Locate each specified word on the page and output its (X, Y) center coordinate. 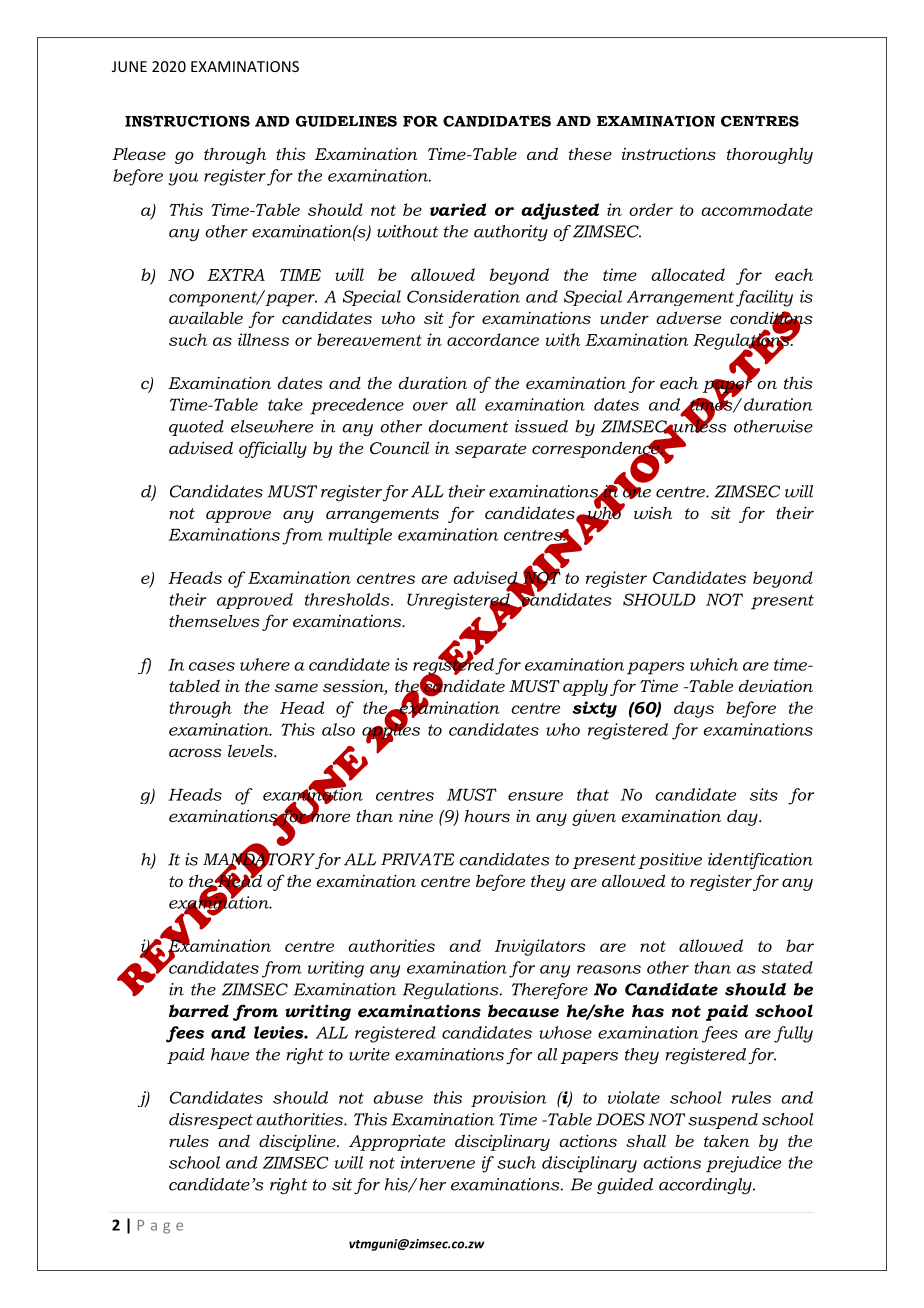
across (195, 752)
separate (490, 450)
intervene (438, 1162)
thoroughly (770, 155)
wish (653, 512)
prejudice (743, 1164)
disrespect (211, 1121)
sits (764, 794)
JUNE (129, 66)
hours (487, 815)
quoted (196, 428)
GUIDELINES (346, 121)
